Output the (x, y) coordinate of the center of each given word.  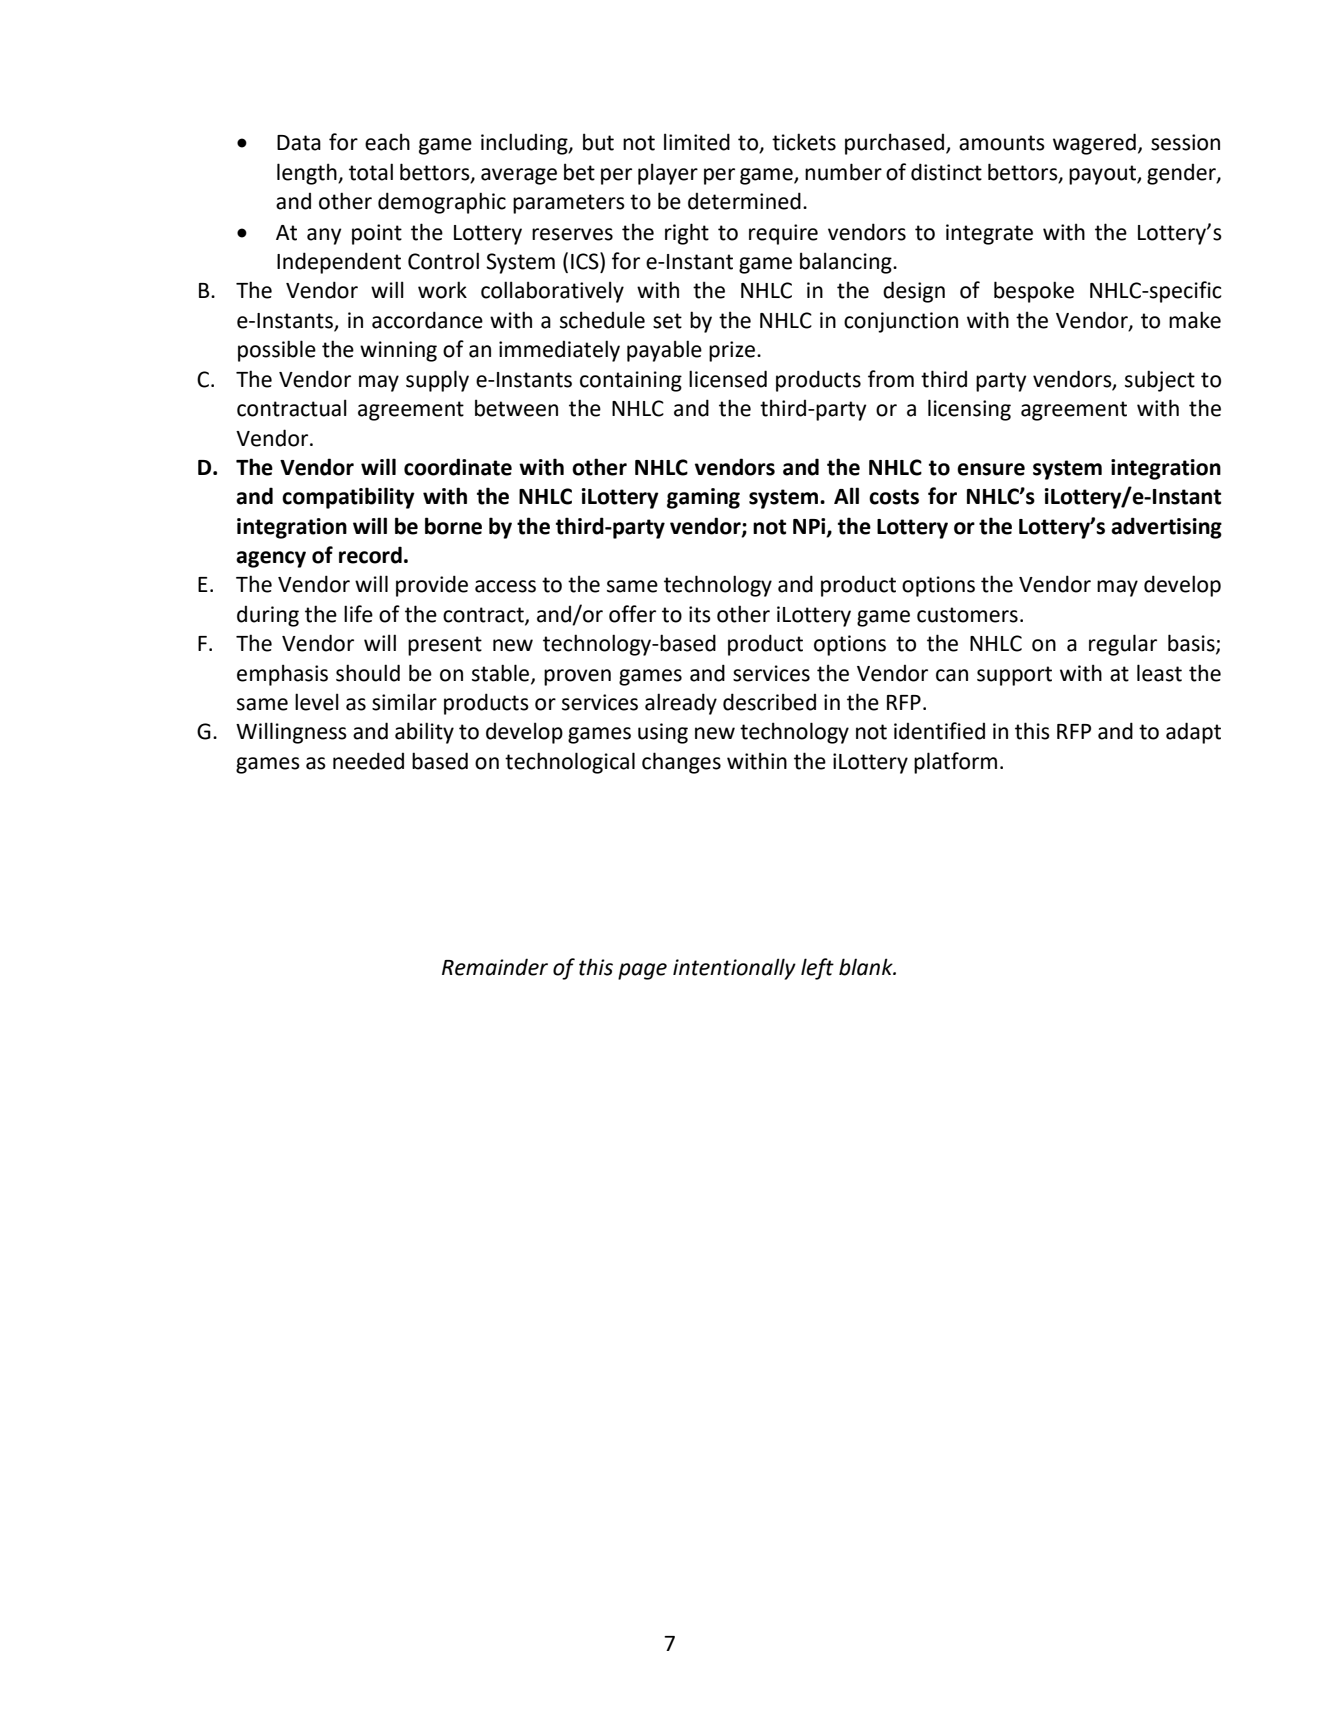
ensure (991, 469)
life (358, 614)
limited (697, 142)
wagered (1094, 144)
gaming (703, 498)
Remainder (495, 967)
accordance (427, 320)
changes (681, 763)
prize (733, 351)
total (371, 172)
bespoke (1034, 292)
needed (368, 761)
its (700, 614)
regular (1123, 645)
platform (955, 763)
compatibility (348, 498)
